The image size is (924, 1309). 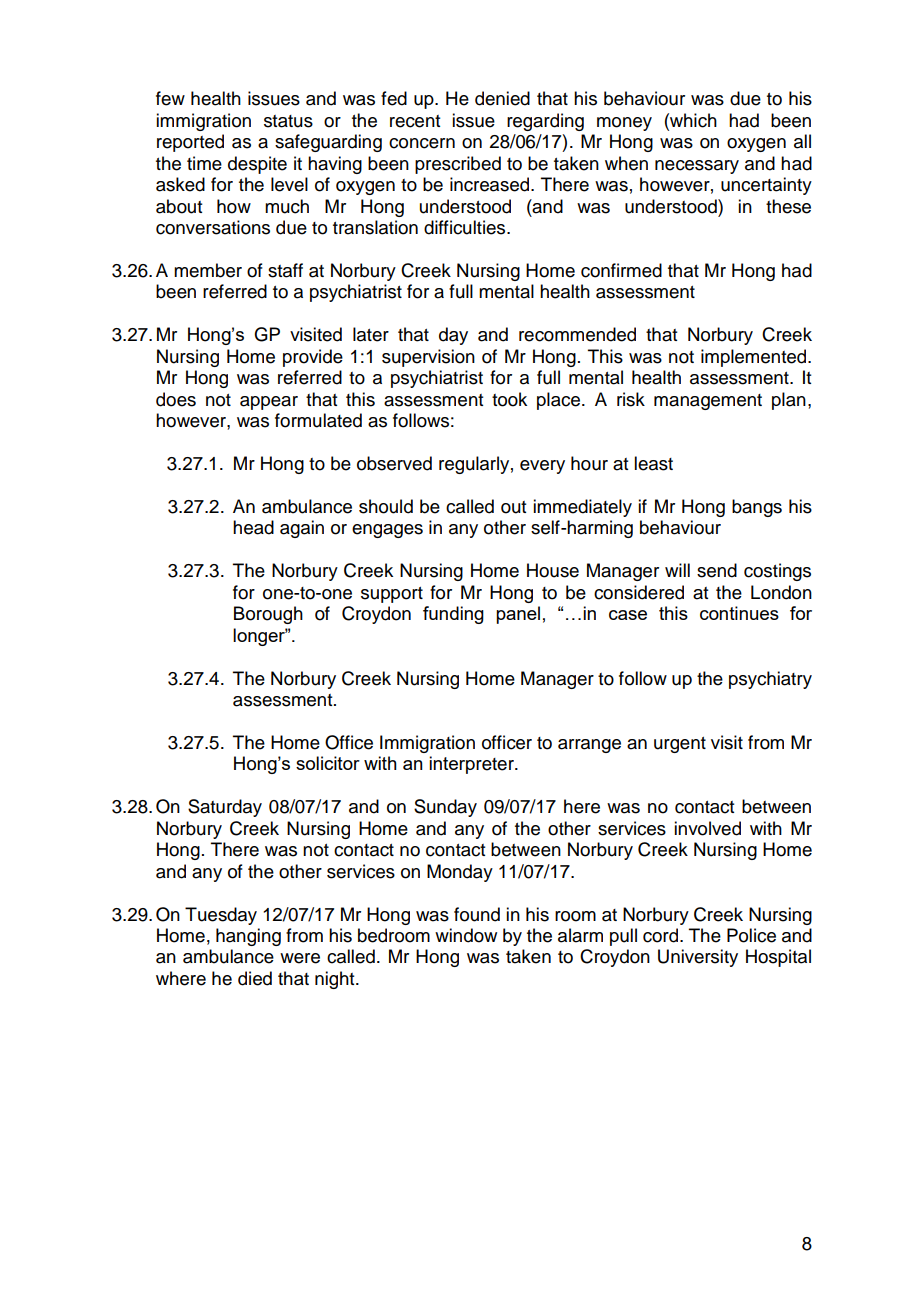 I want to click on House, so click(x=553, y=570).
